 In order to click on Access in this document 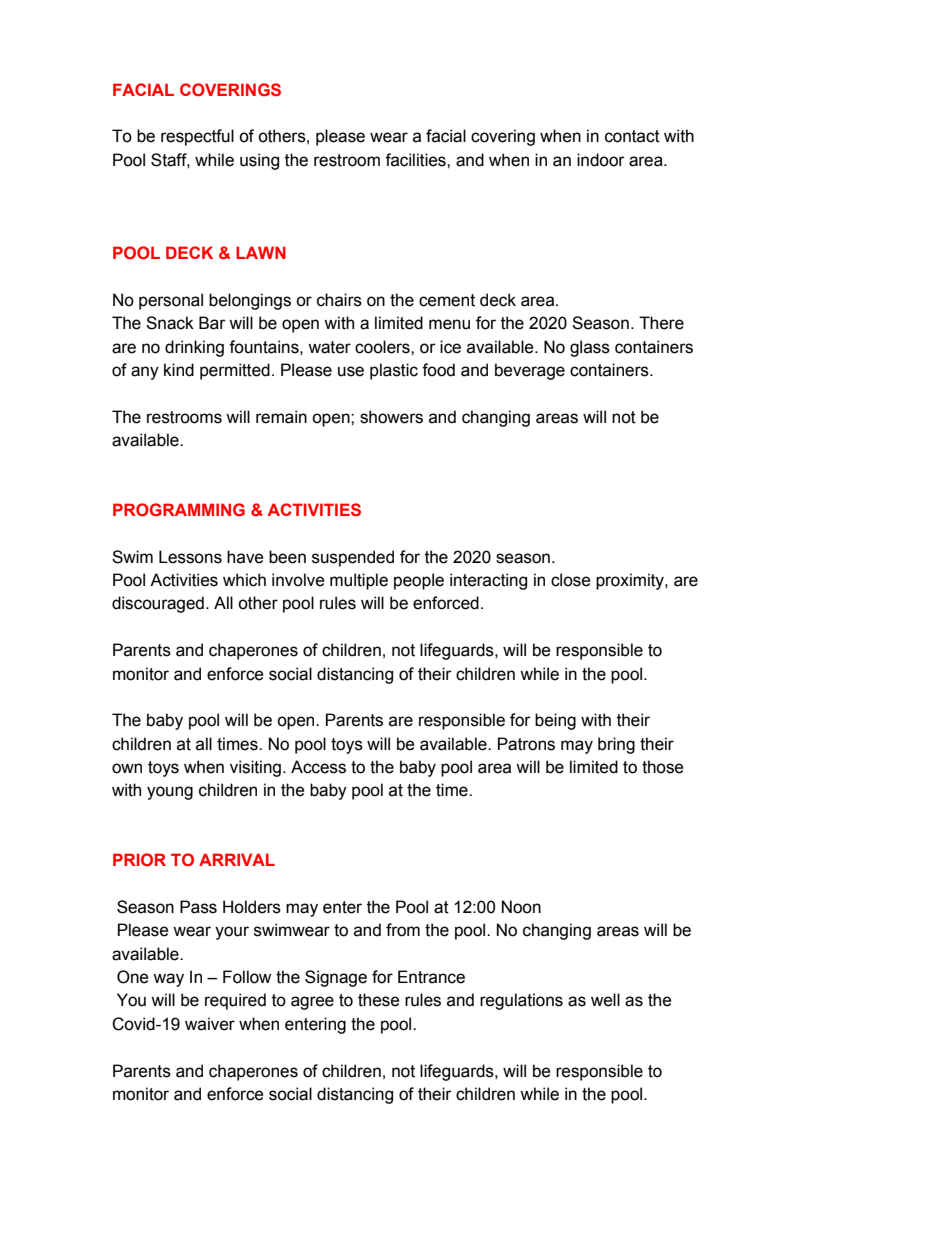, I will do `click(318, 767)`.
